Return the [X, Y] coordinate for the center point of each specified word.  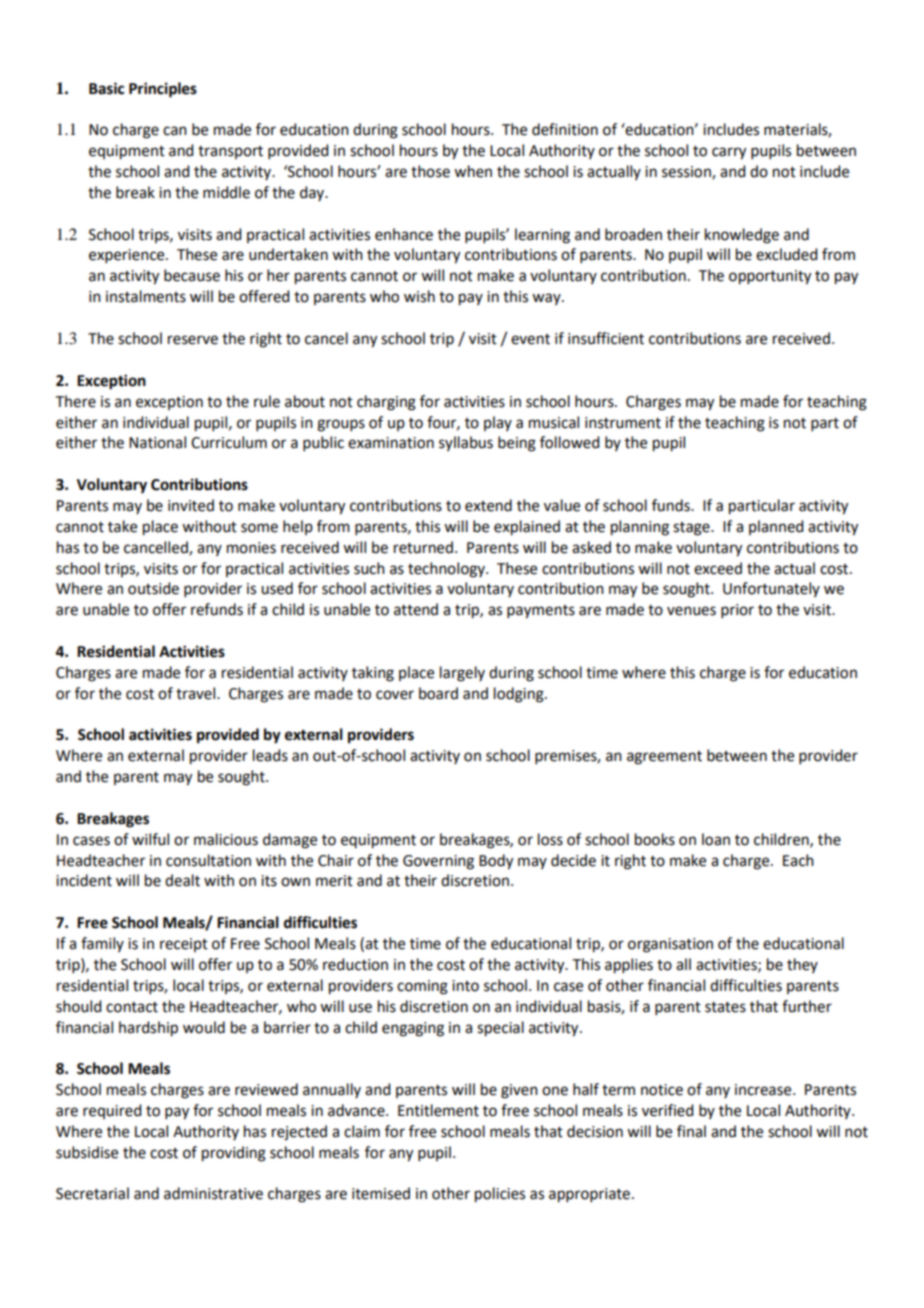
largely [462, 674]
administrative [213, 1193]
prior [737, 611]
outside [153, 588]
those [430, 171]
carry [729, 153]
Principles [163, 90]
